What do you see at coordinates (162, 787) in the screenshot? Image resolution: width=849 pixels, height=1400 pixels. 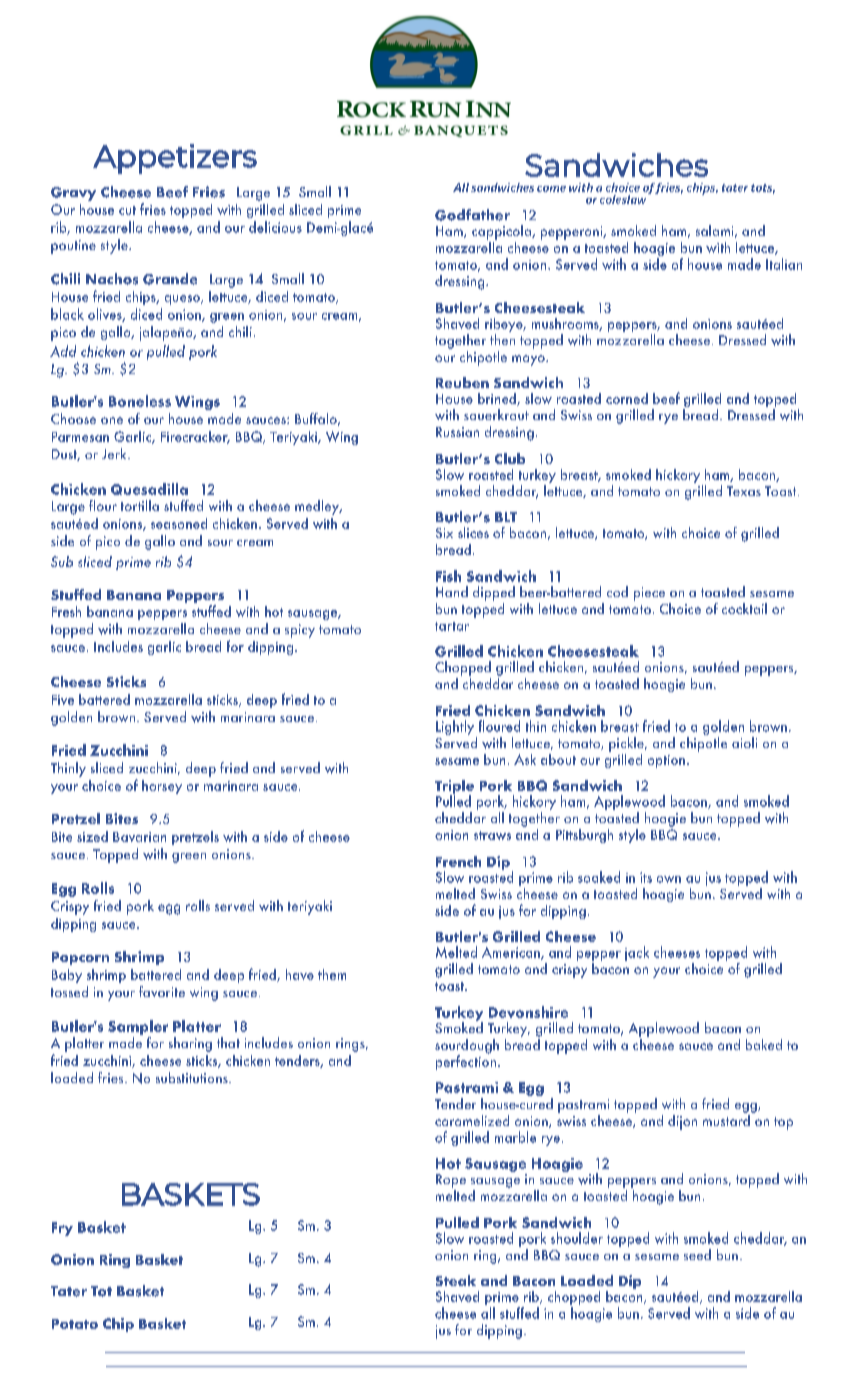 I see `horsey` at bounding box center [162, 787].
